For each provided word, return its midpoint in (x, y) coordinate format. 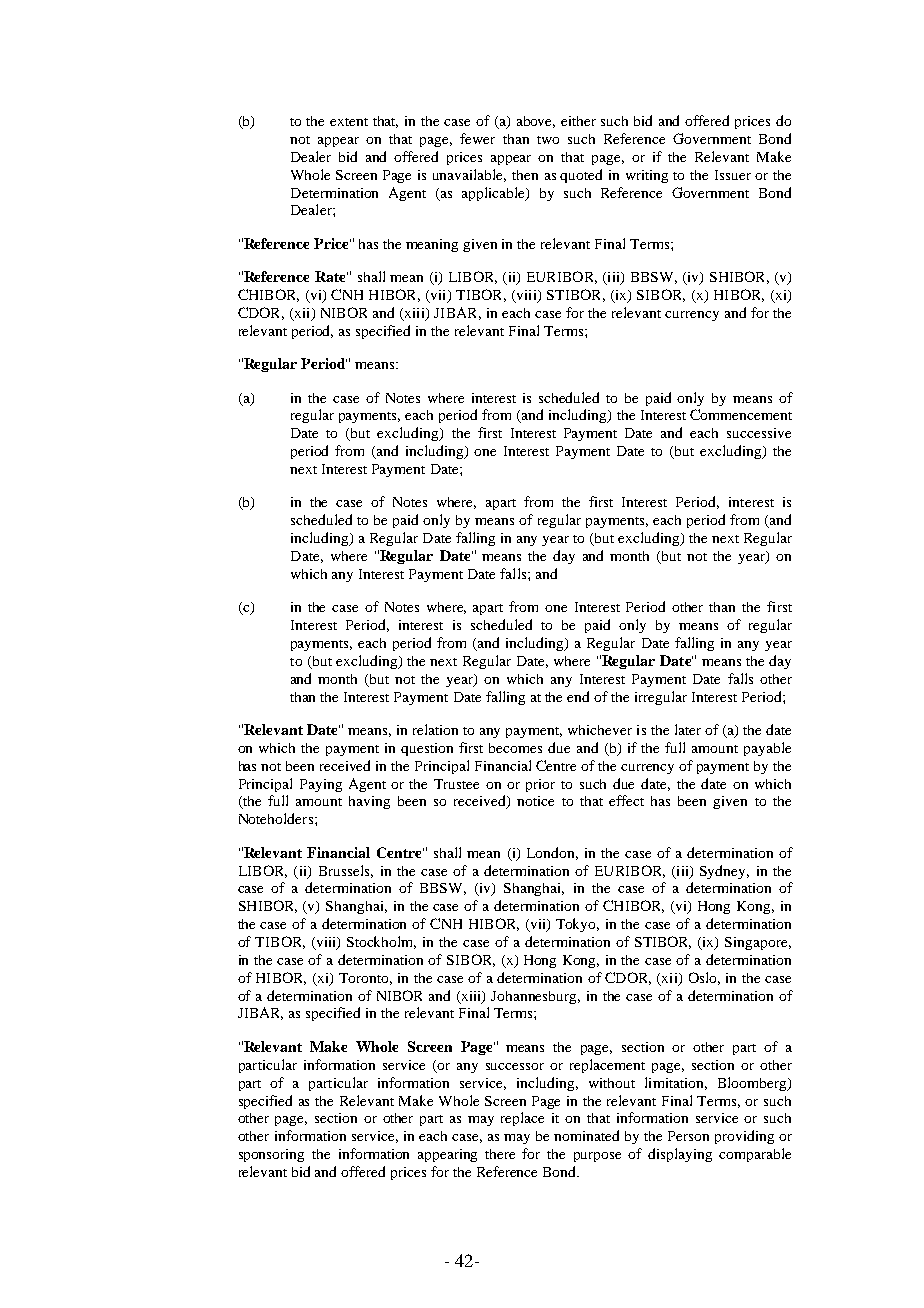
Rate (331, 276)
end (578, 696)
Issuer (733, 175)
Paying (321, 785)
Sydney (724, 872)
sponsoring (271, 1155)
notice (535, 801)
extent (349, 122)
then (525, 175)
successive (759, 433)
